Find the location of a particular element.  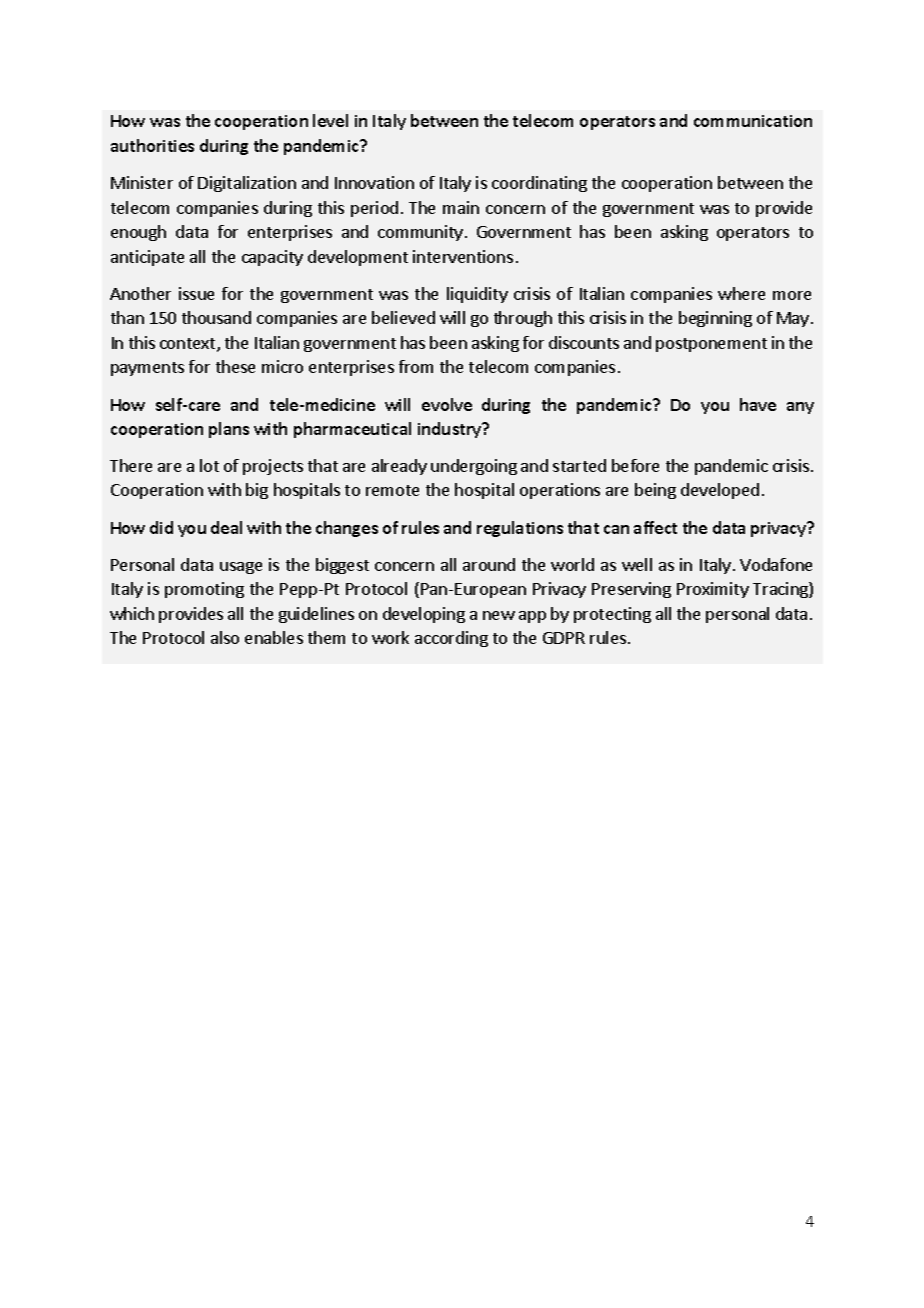

communication is located at coordinates (753, 121).
